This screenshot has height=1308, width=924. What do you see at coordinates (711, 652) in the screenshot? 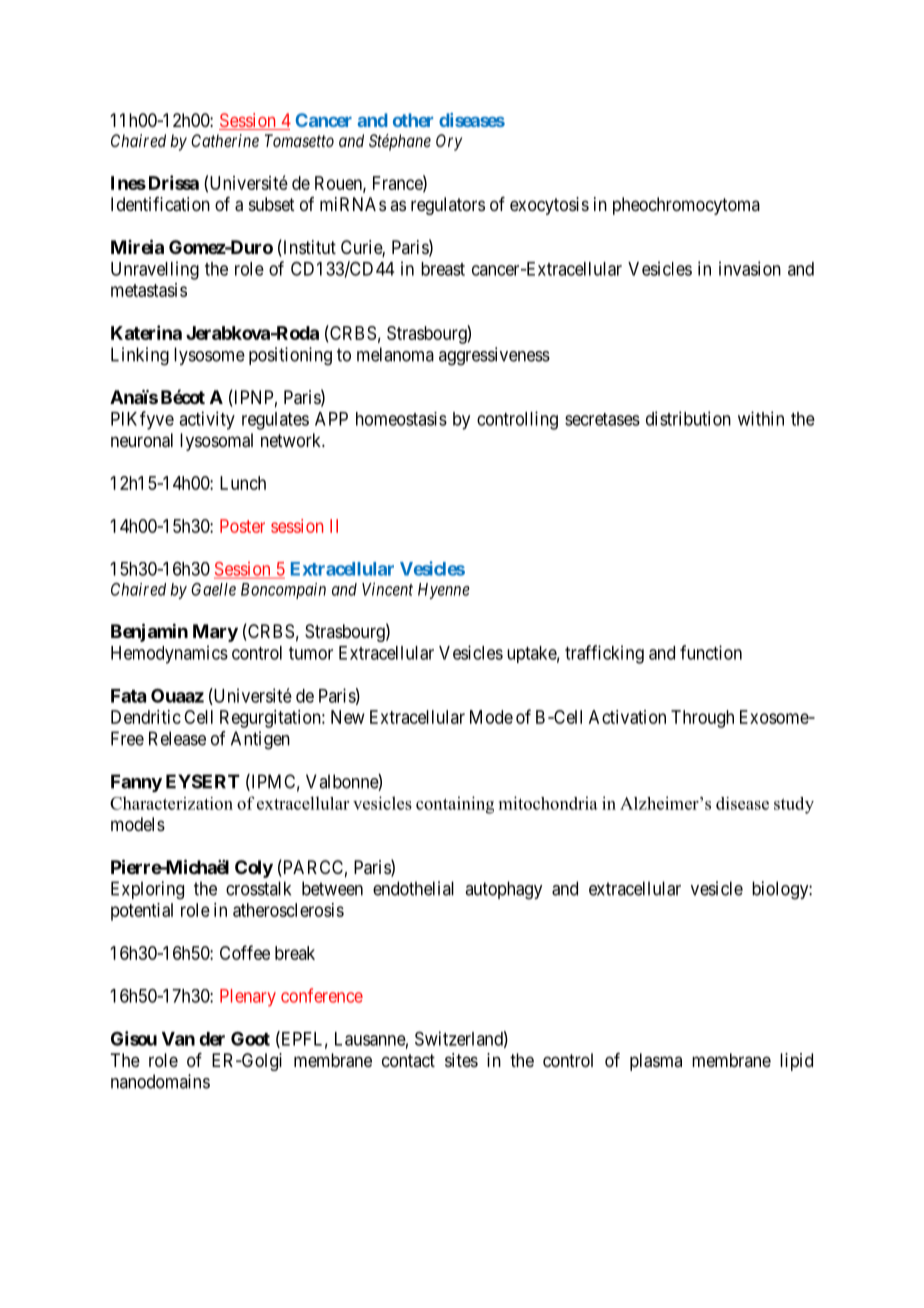
I see `function` at bounding box center [711, 652].
